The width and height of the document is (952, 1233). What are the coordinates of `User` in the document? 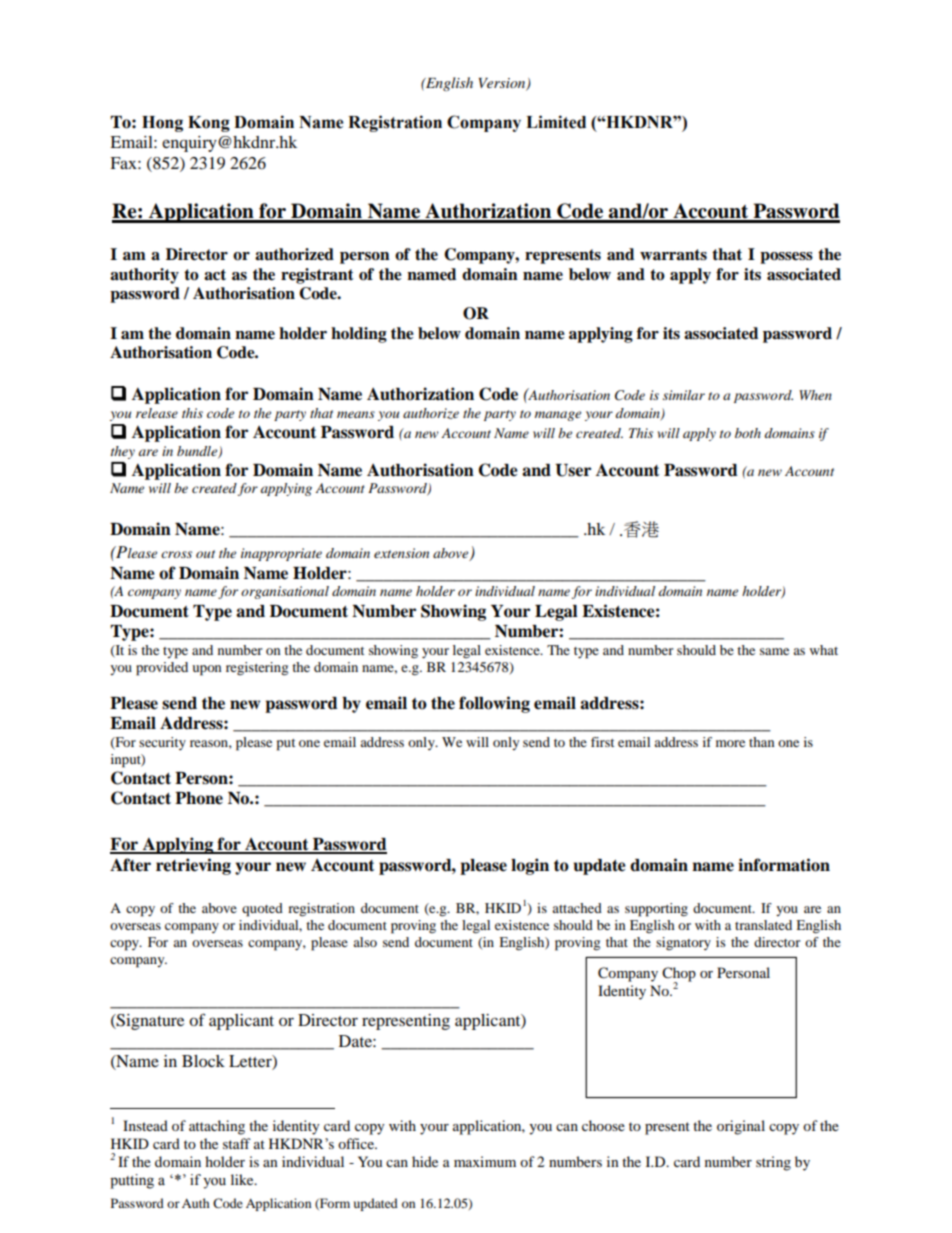 It's located at (573, 470).
